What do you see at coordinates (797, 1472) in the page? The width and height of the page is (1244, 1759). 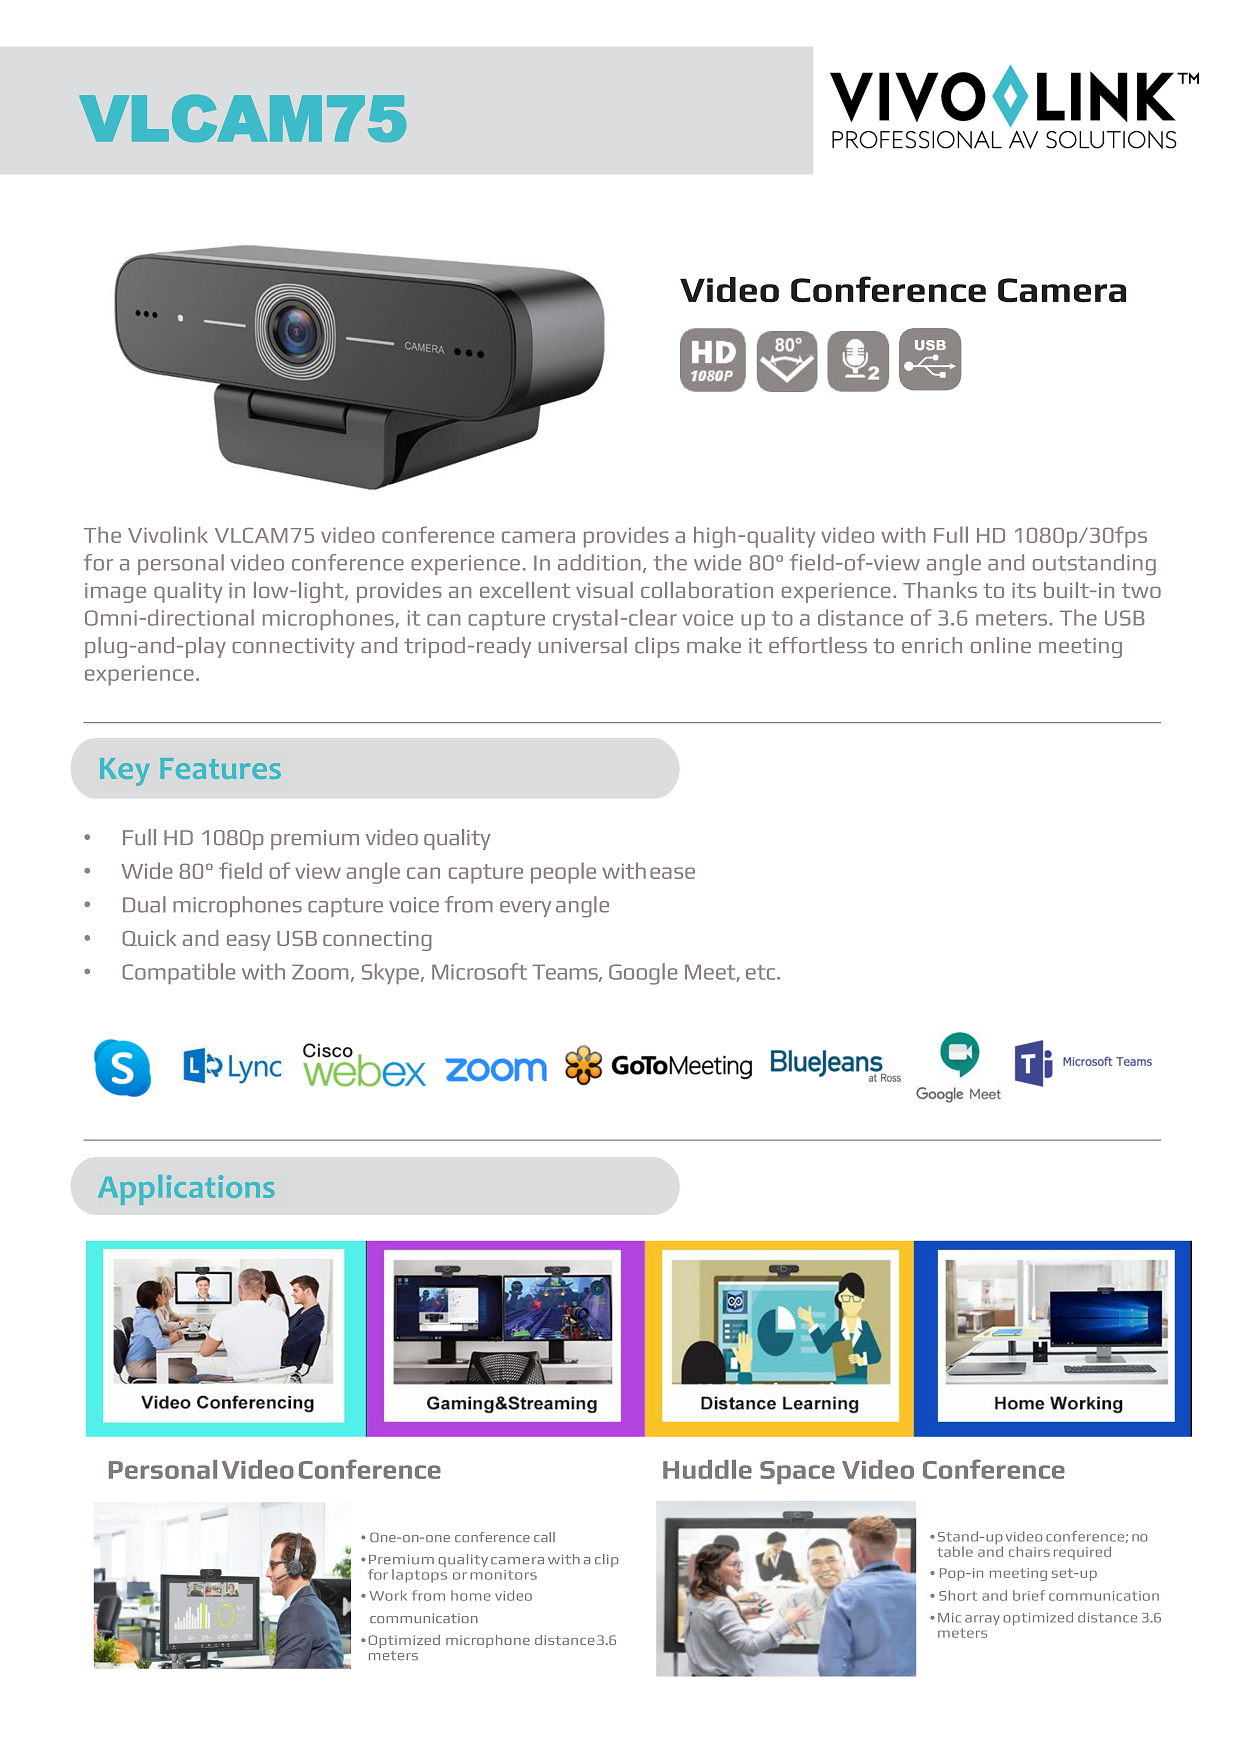 I see `Space` at bounding box center [797, 1472].
